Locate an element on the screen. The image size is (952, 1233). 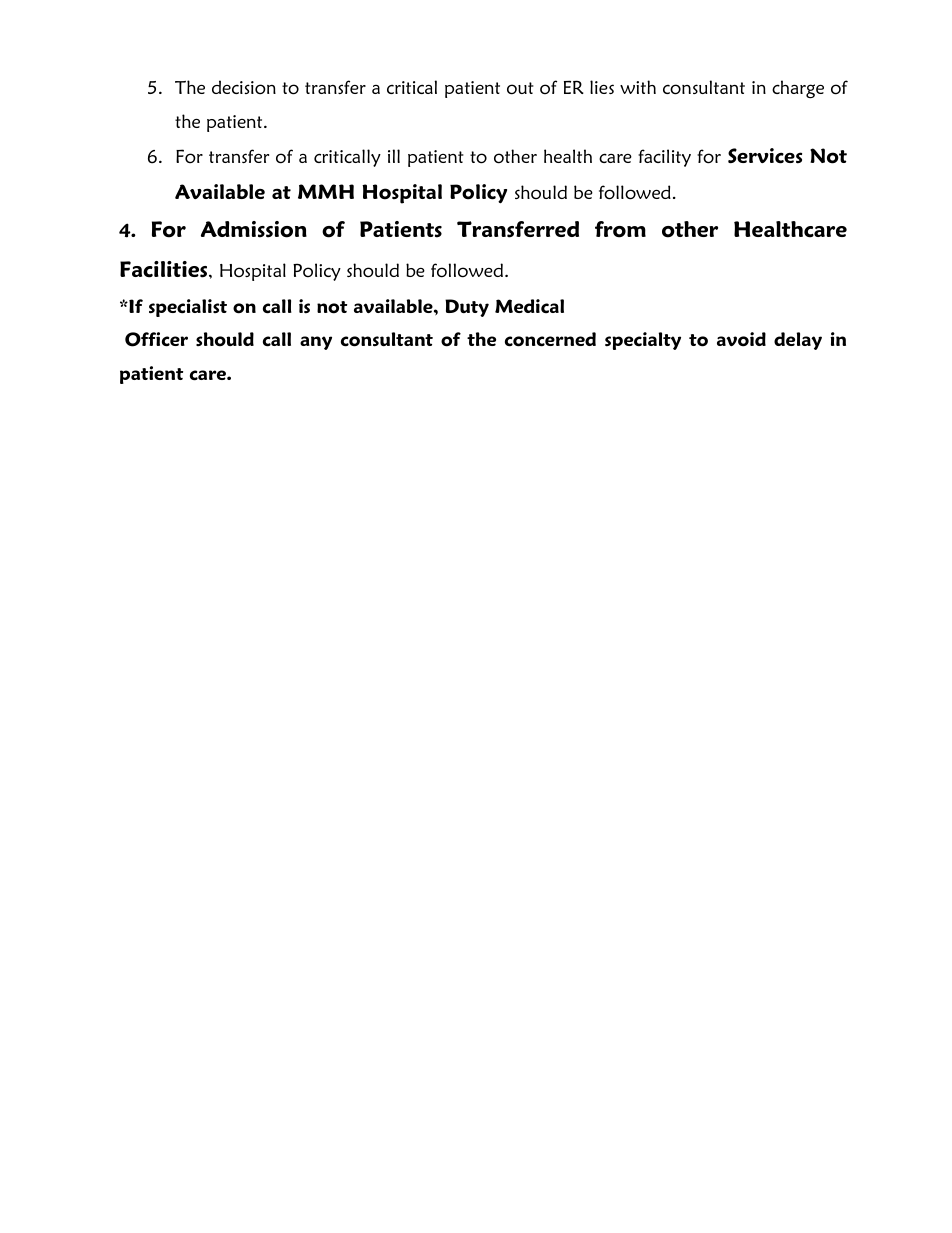
Admission is located at coordinates (254, 229).
